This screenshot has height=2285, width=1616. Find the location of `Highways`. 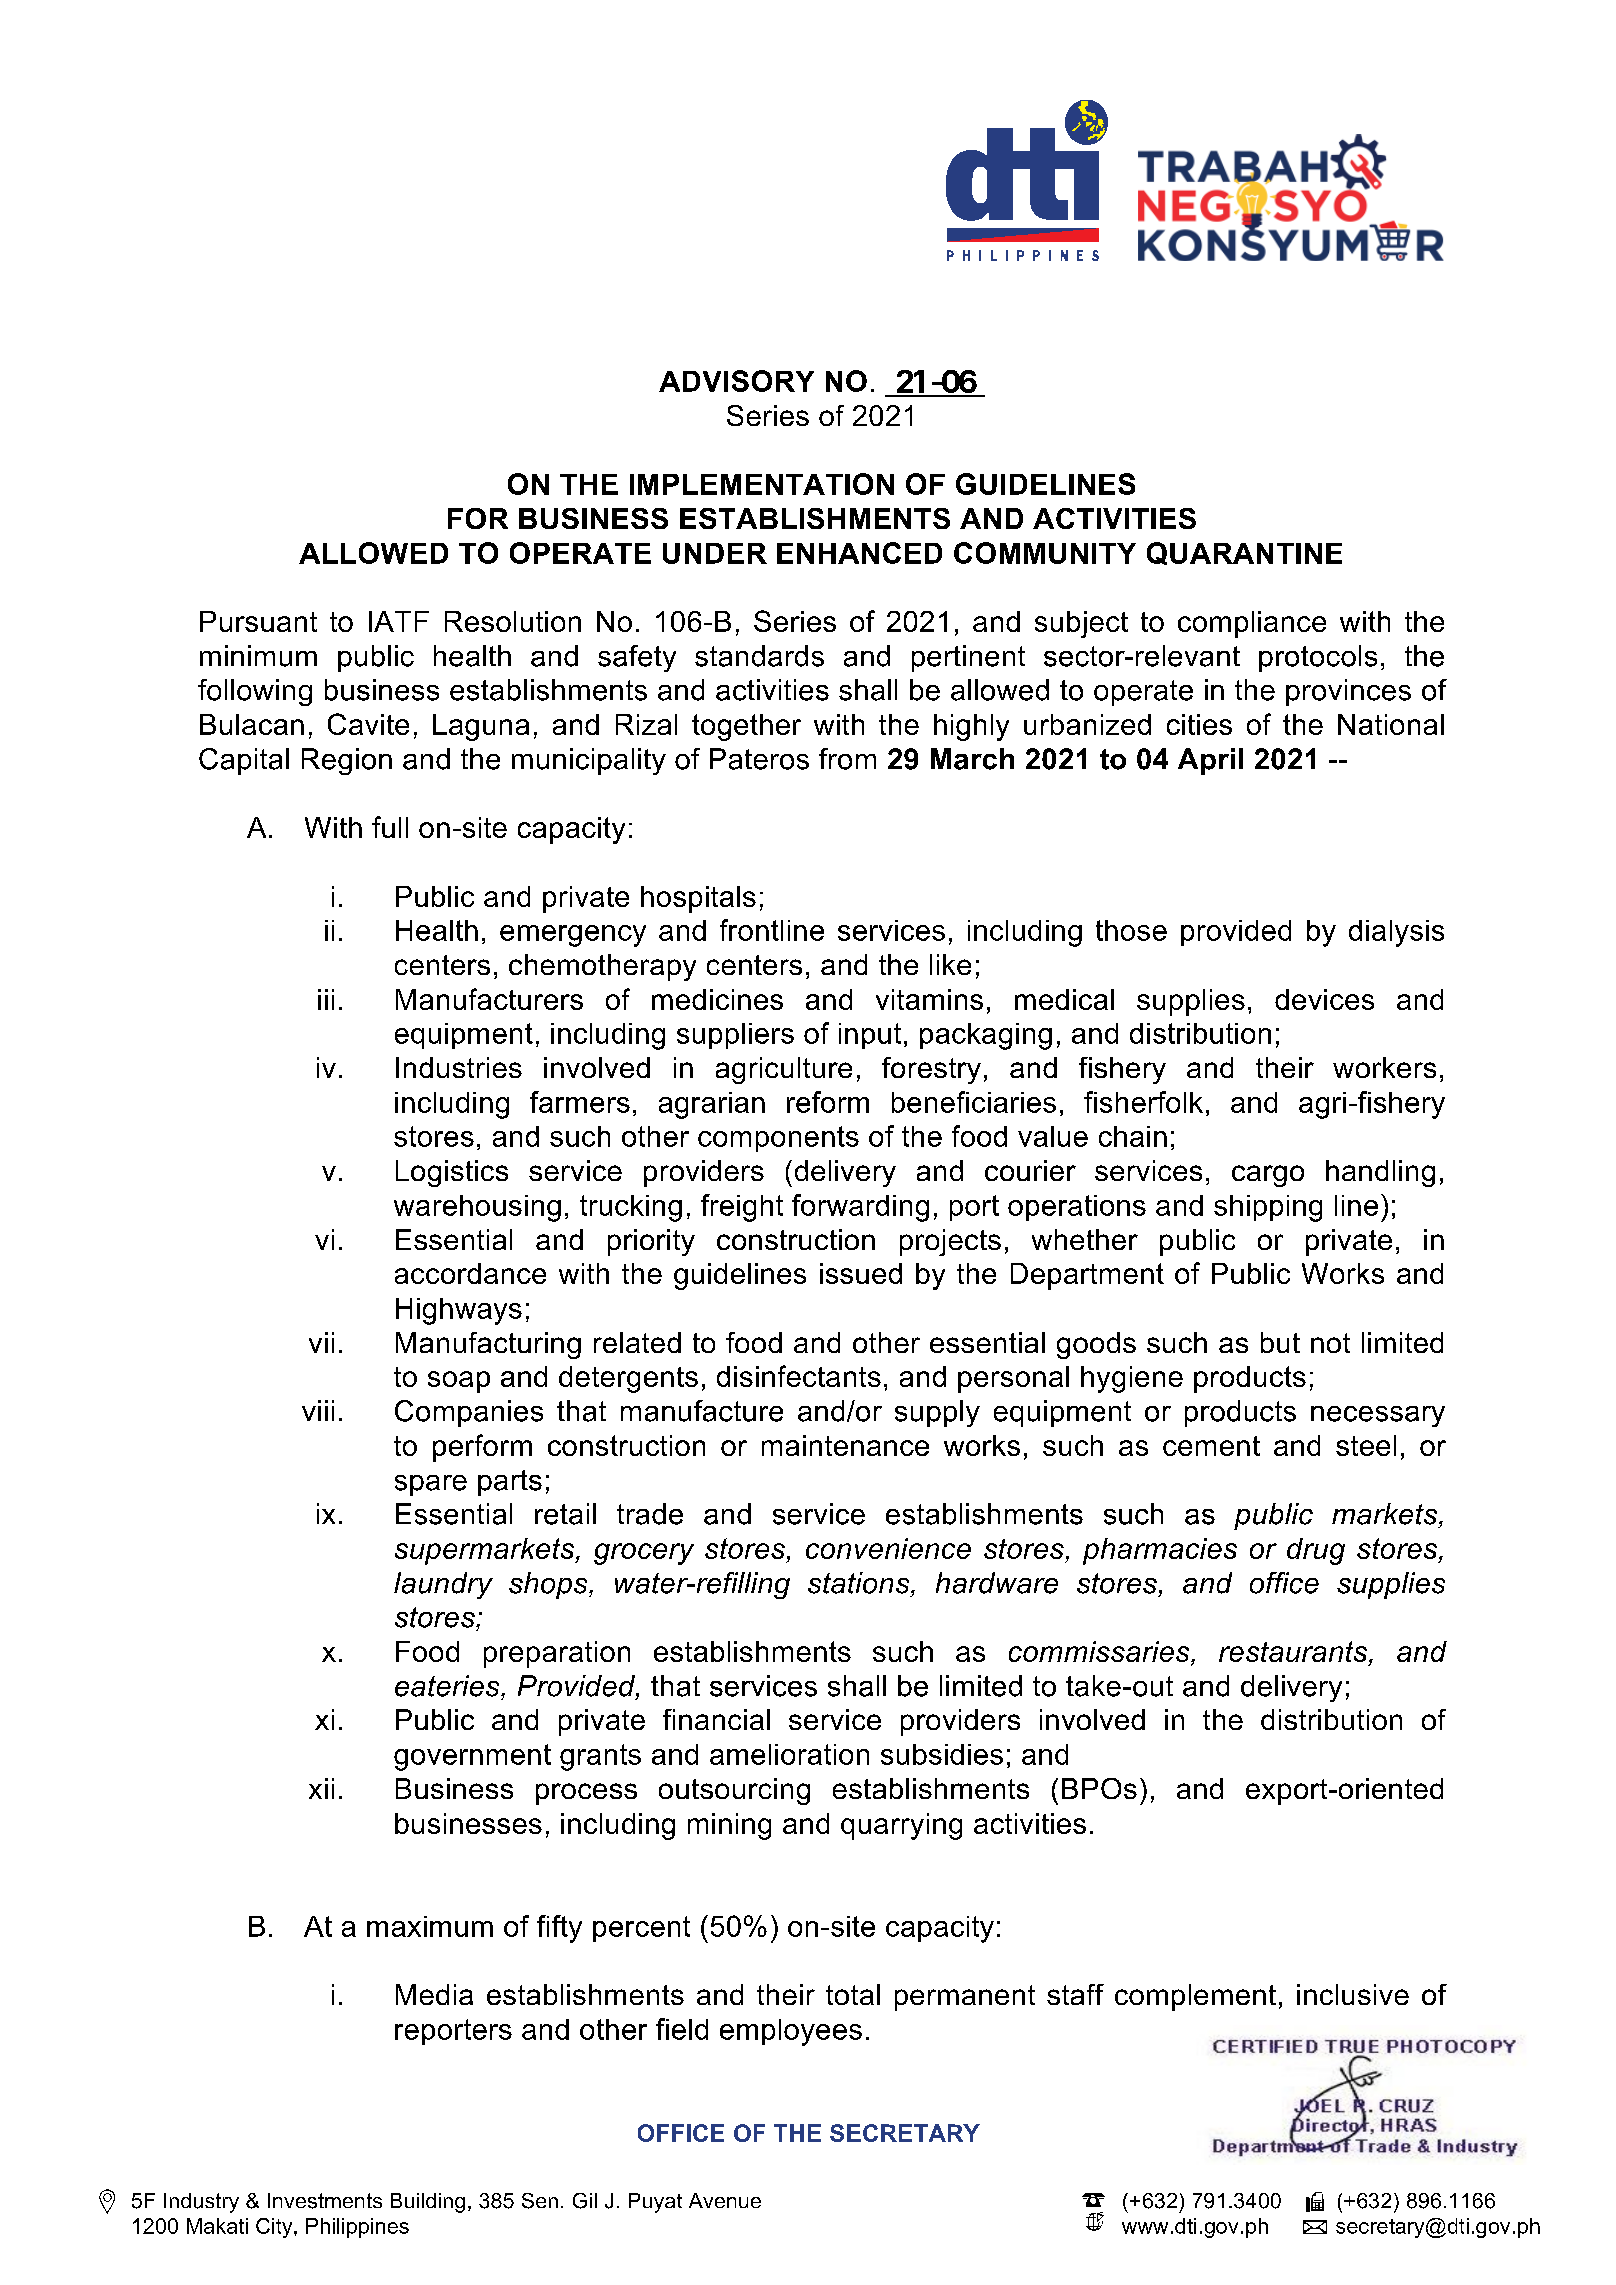

Highways is located at coordinates (459, 1311).
